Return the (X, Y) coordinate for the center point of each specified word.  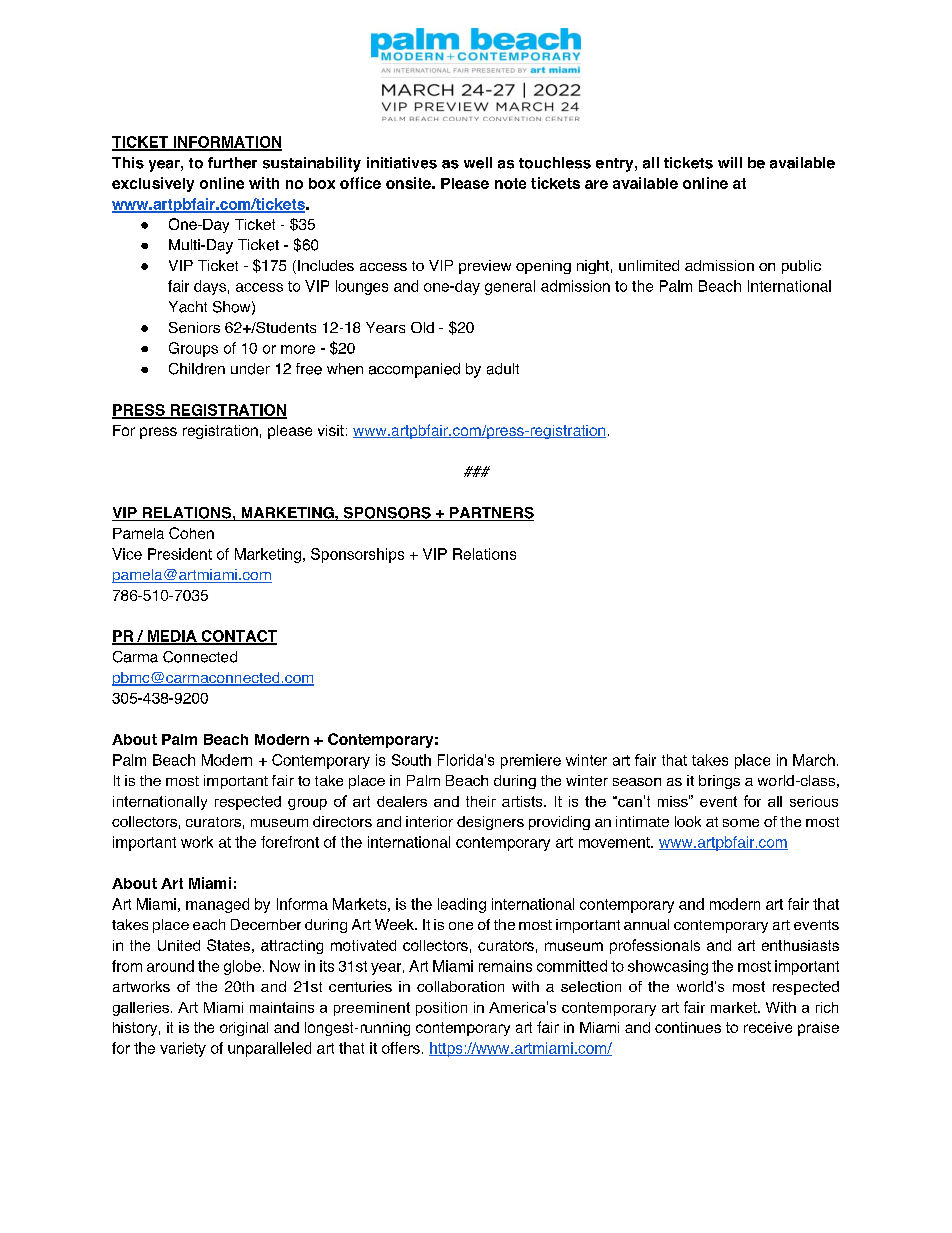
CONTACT (238, 637)
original (244, 1029)
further (232, 163)
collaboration (460, 986)
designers (490, 823)
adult (503, 369)
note (510, 183)
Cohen (191, 533)
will (730, 162)
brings (719, 782)
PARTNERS (491, 514)
